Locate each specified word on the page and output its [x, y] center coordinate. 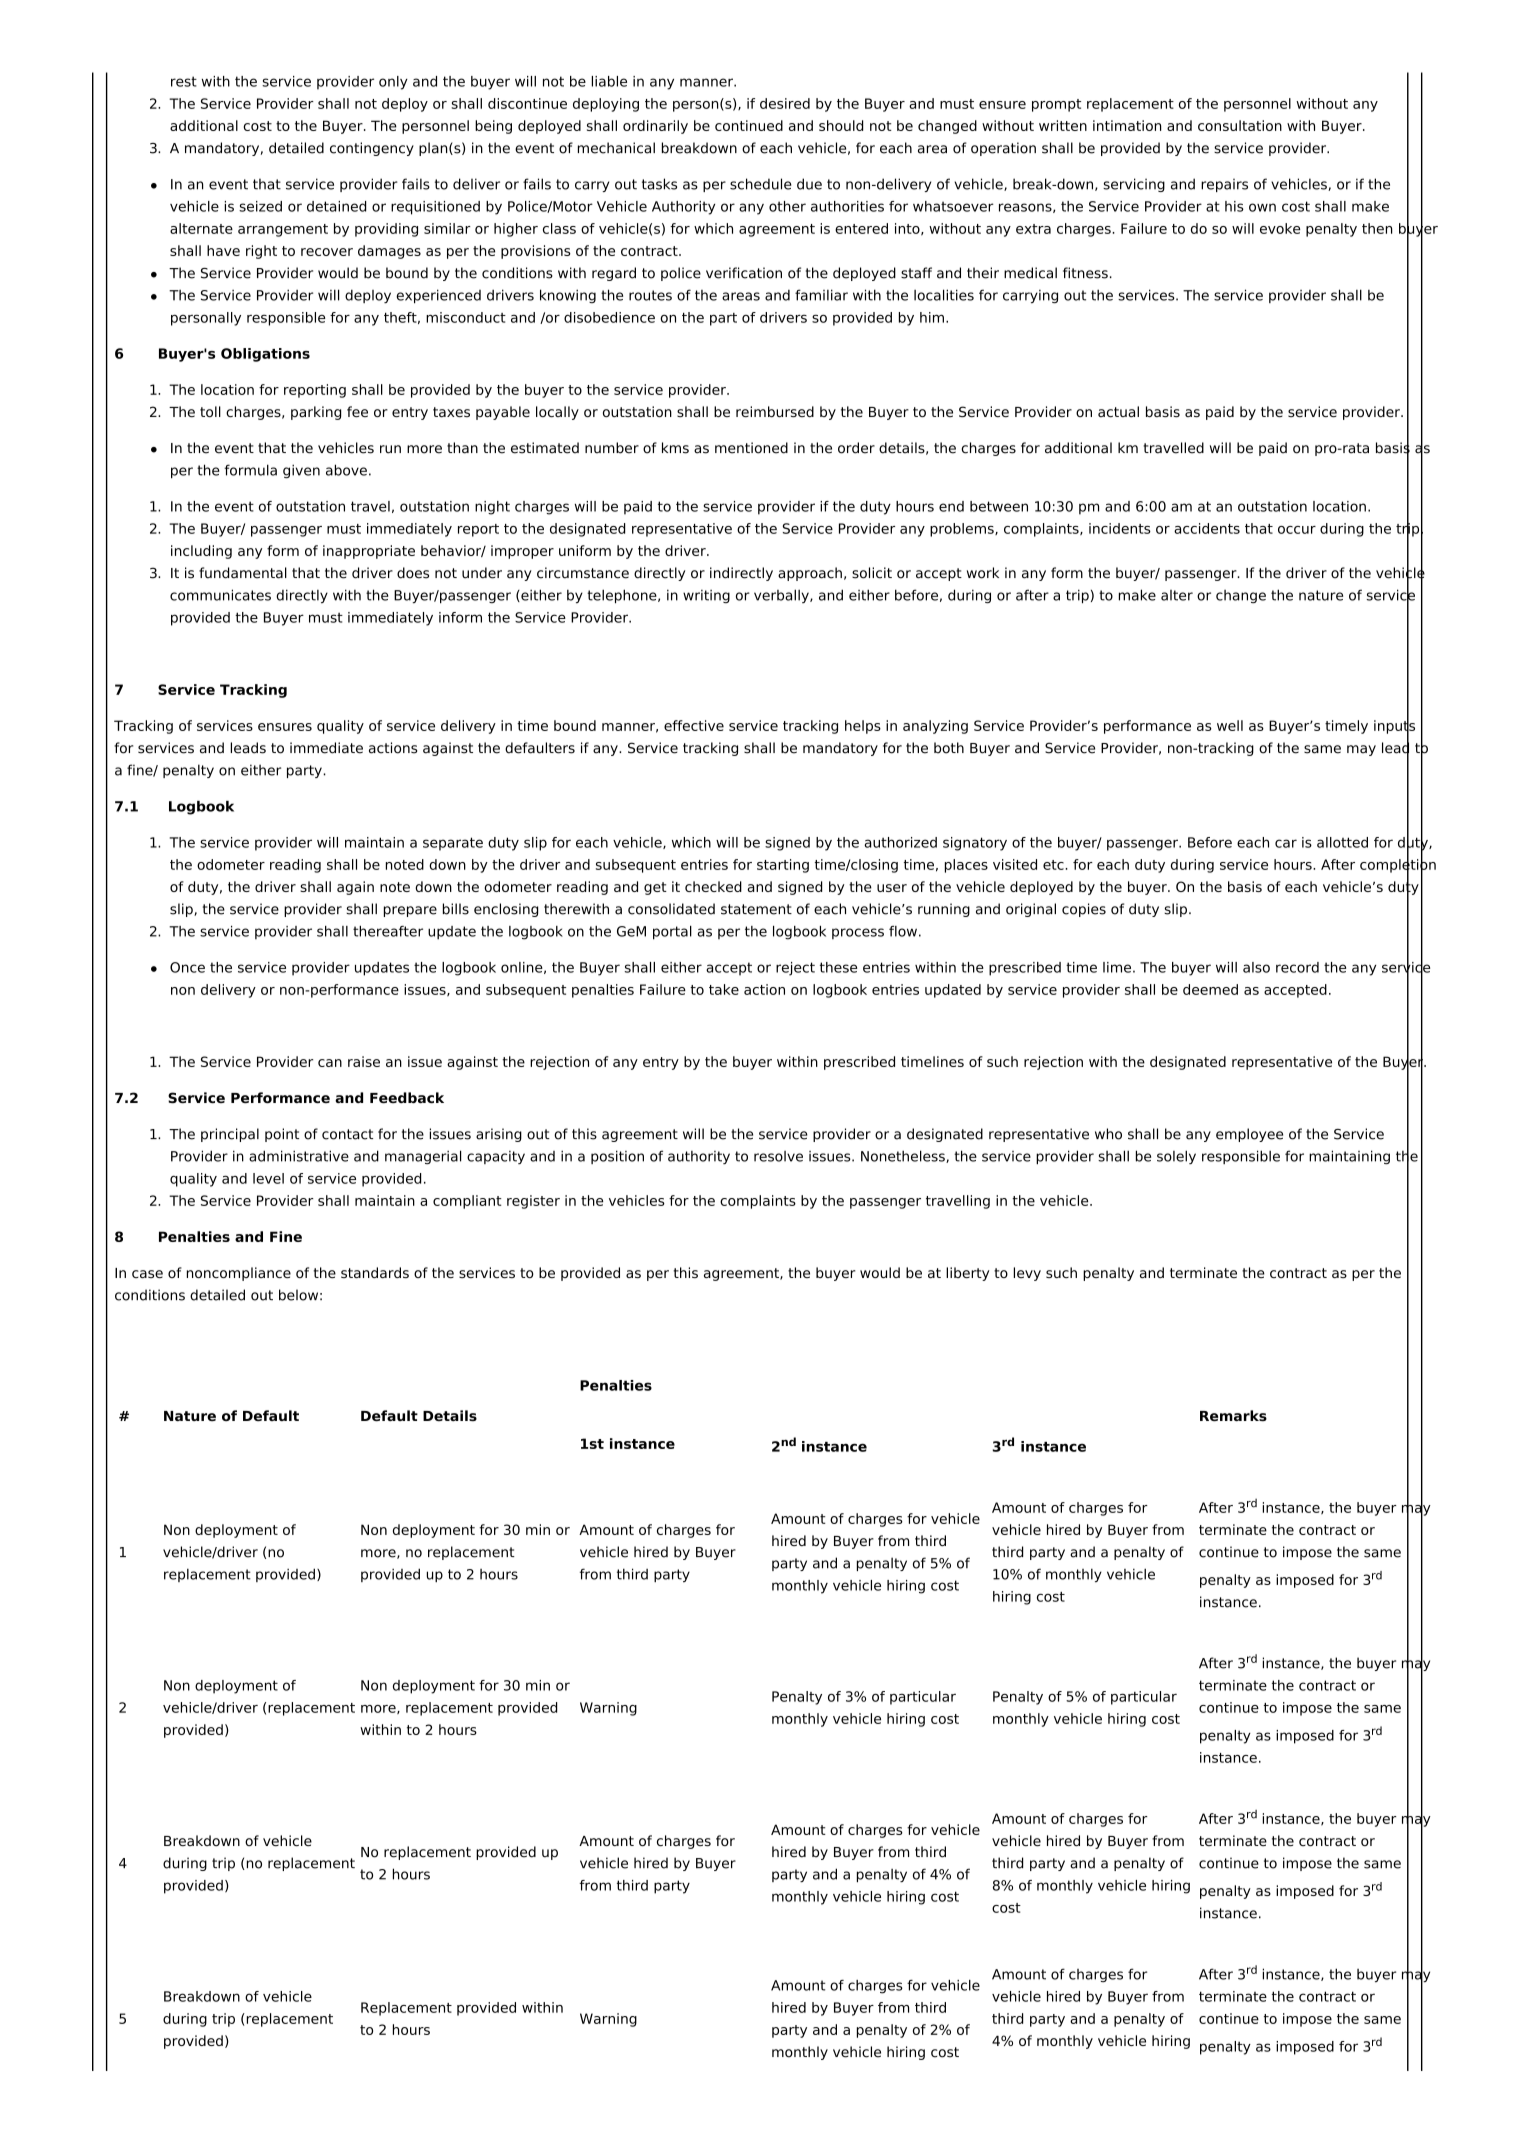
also [1256, 967]
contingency [372, 149]
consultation [1240, 125]
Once [187, 967]
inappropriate [369, 552]
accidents [1207, 528]
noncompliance [239, 1274]
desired [785, 103]
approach [810, 574]
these [838, 967]
